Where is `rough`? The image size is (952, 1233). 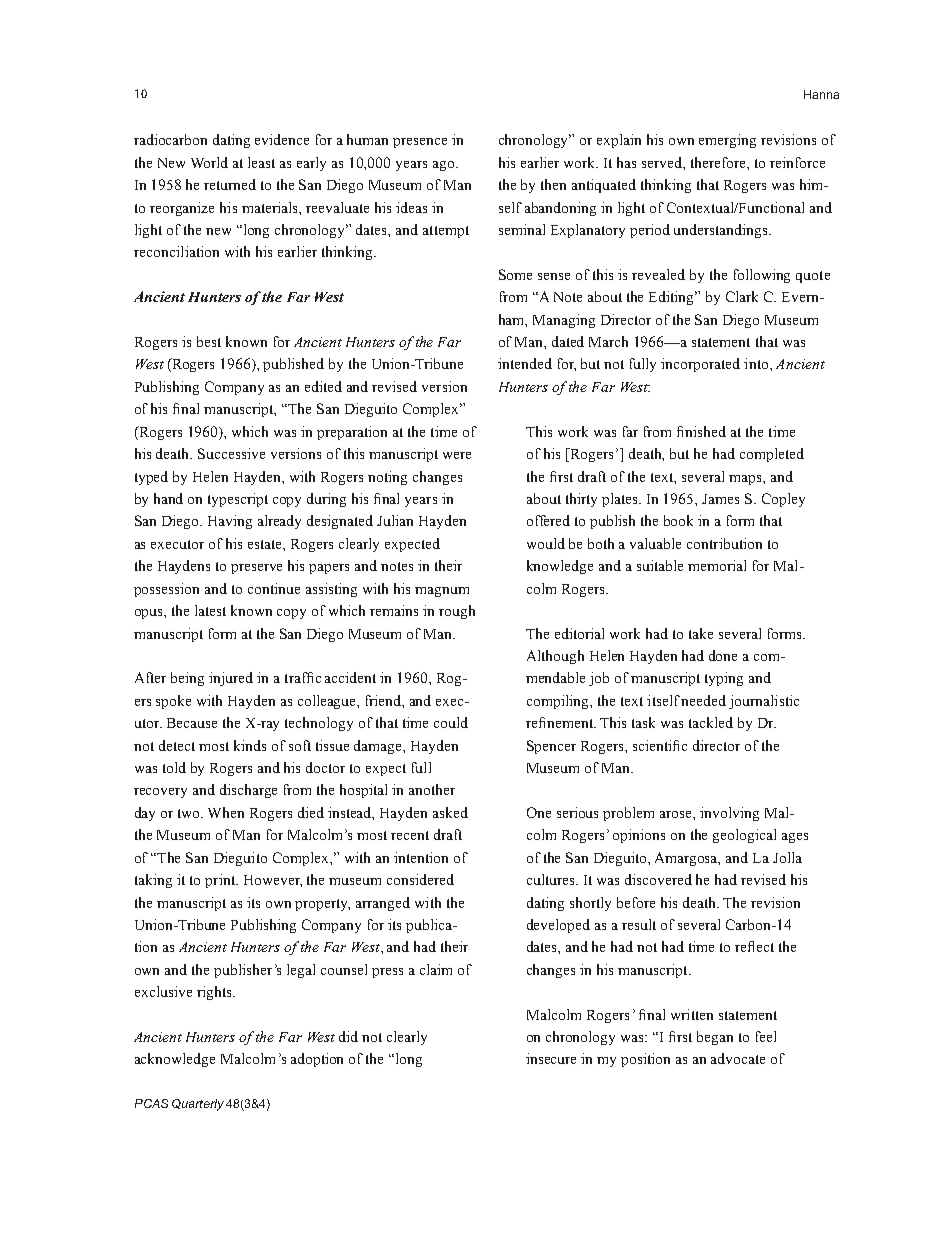
rough is located at coordinates (457, 612).
